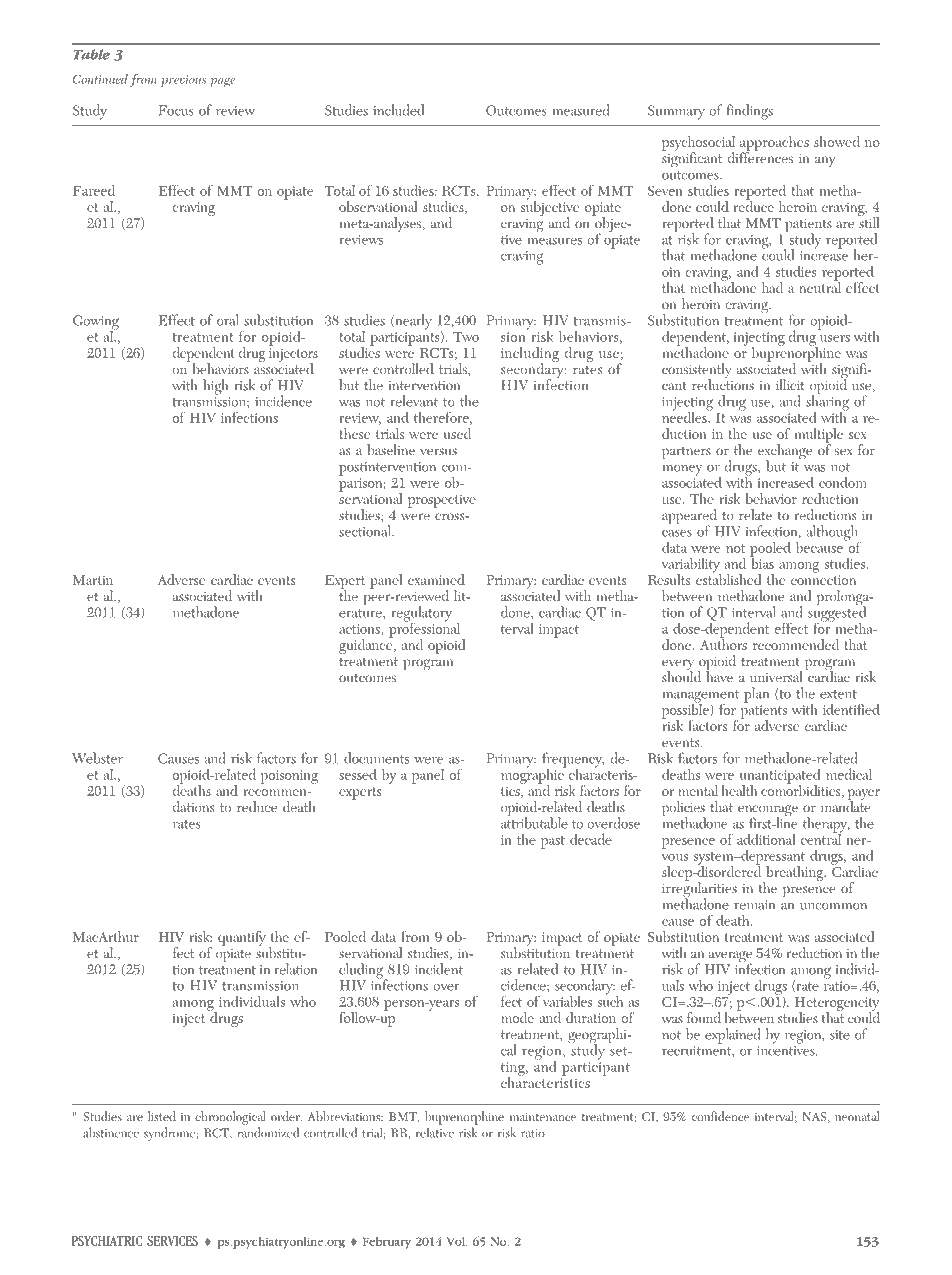  I want to click on included, so click(398, 110).
